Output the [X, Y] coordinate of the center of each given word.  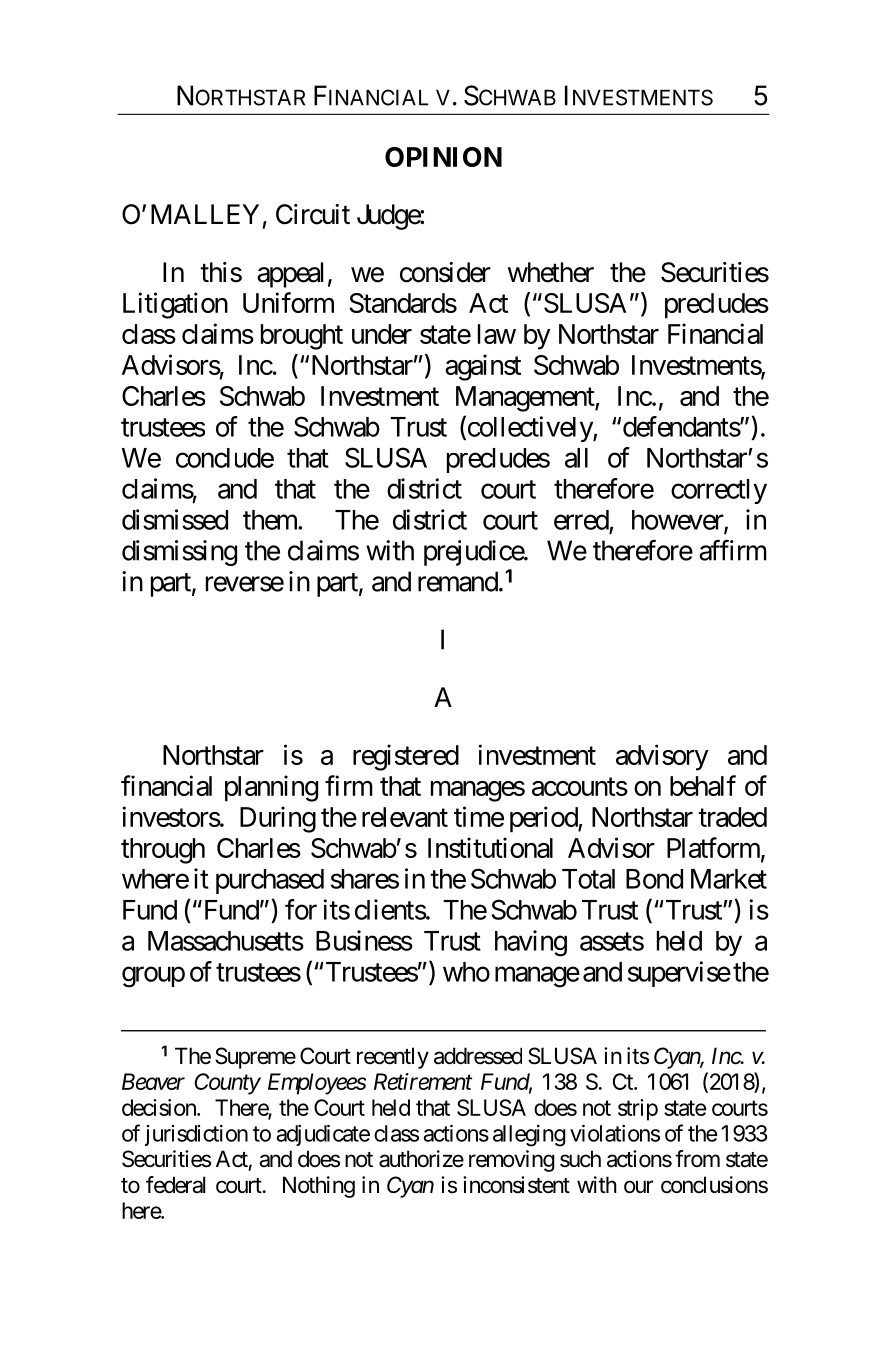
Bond [654, 879]
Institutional [490, 847]
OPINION [443, 157]
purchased [270, 881]
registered [406, 757]
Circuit [313, 214]
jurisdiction [196, 1135]
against [483, 367]
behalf [703, 785]
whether [551, 272]
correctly [719, 491]
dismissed [175, 519]
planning [271, 788]
